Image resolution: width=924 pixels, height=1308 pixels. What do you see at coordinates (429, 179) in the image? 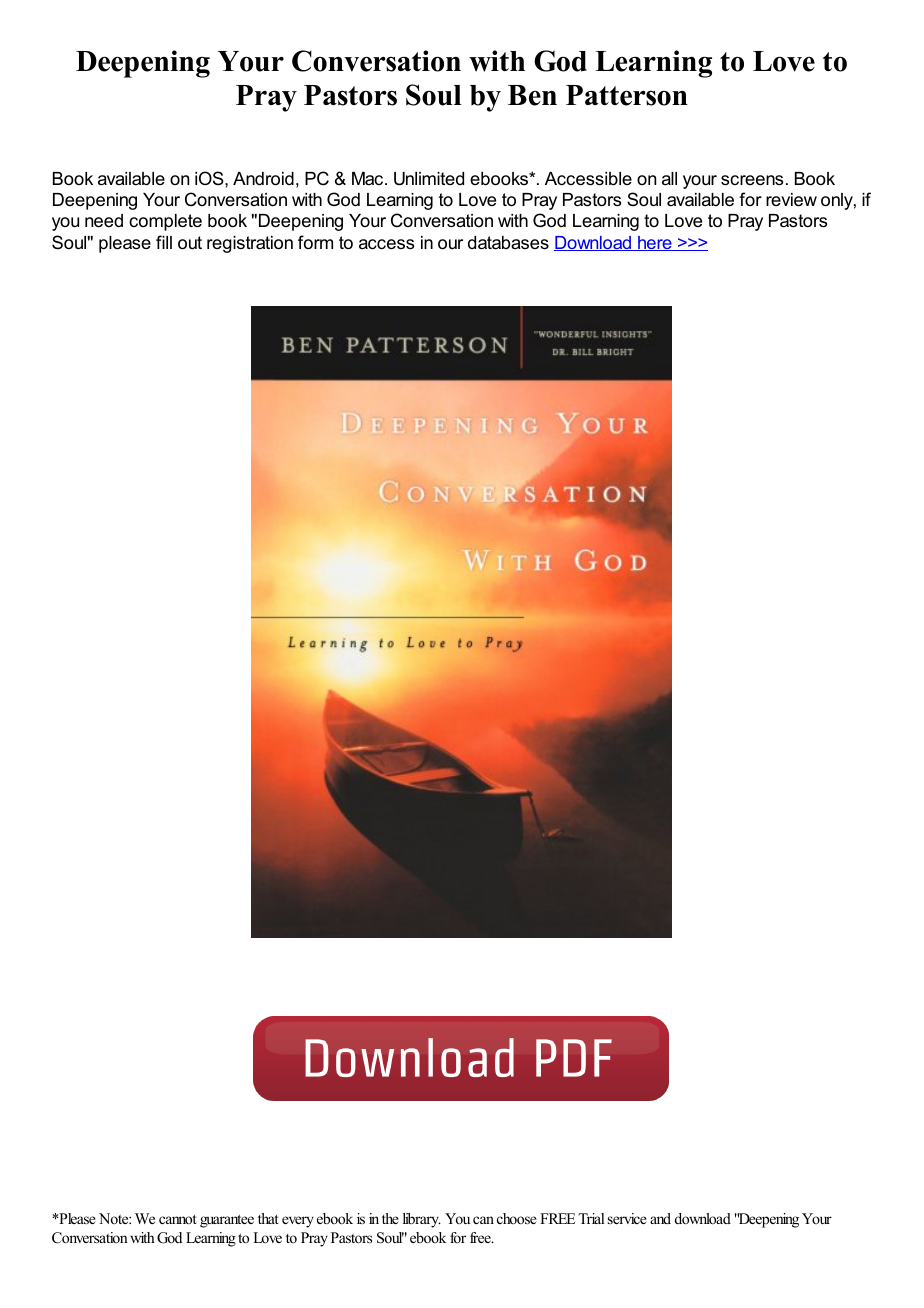
I see `Unlimited` at bounding box center [429, 179].
